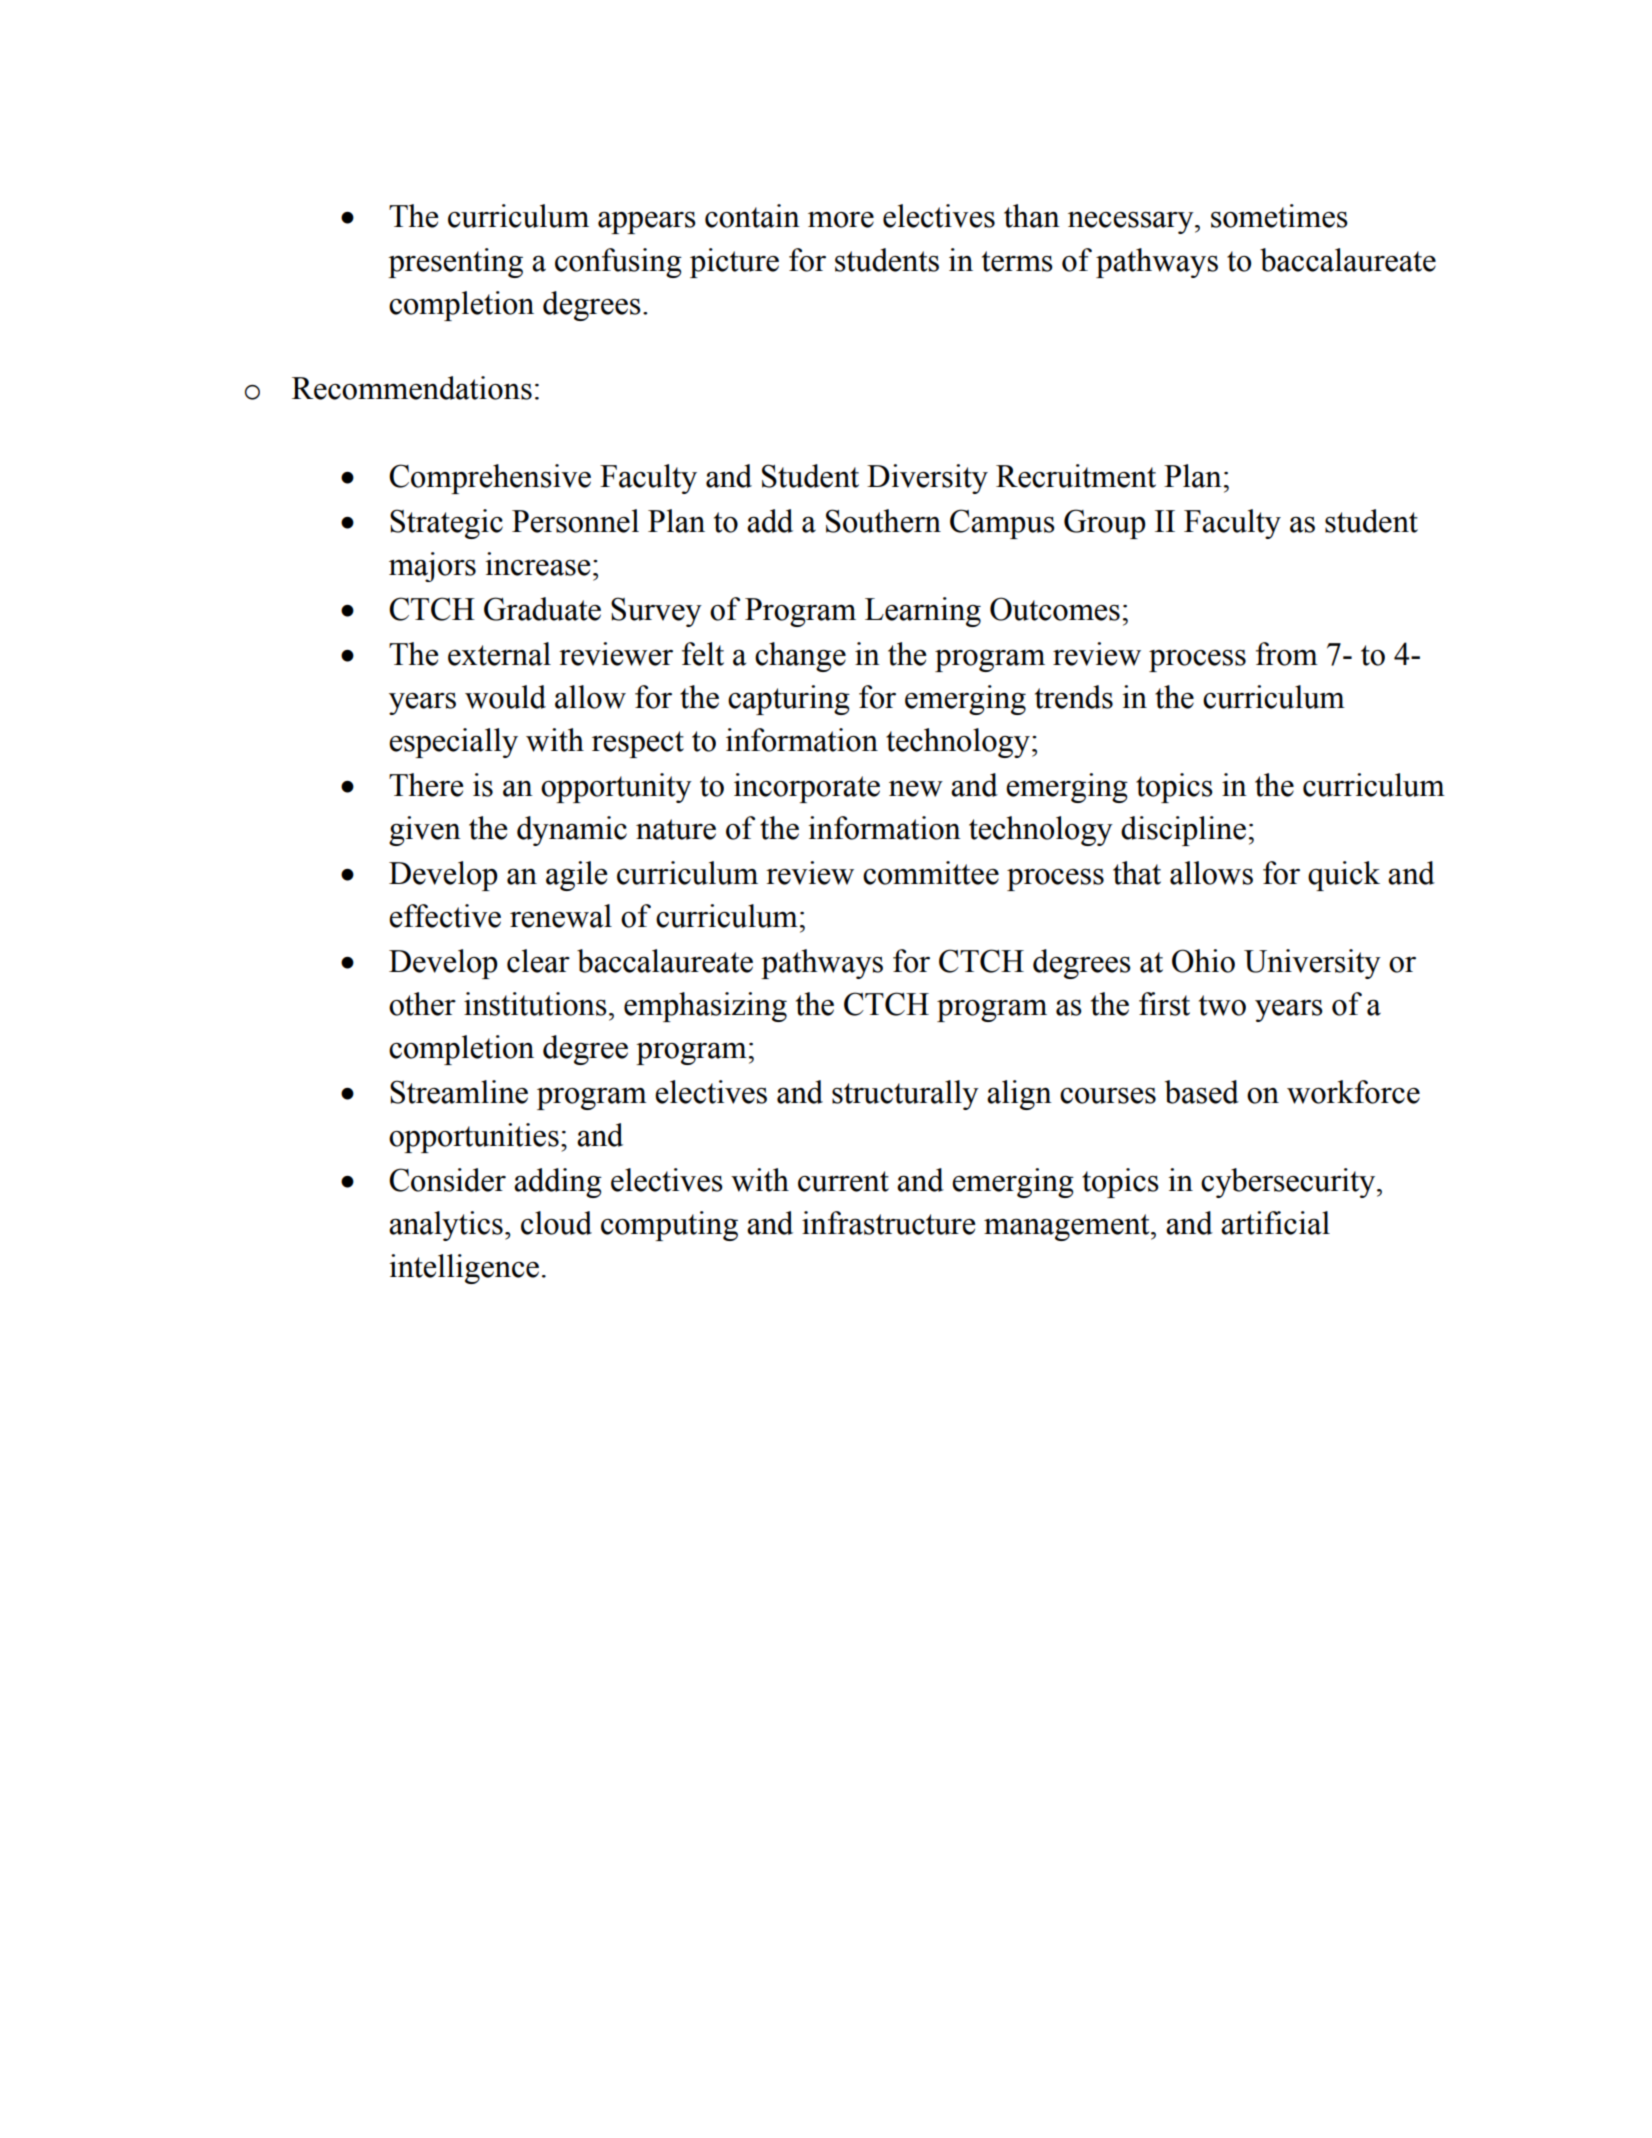 The image size is (1652, 2138). What do you see at coordinates (1275, 1223) in the image?
I see `artificial` at bounding box center [1275, 1223].
